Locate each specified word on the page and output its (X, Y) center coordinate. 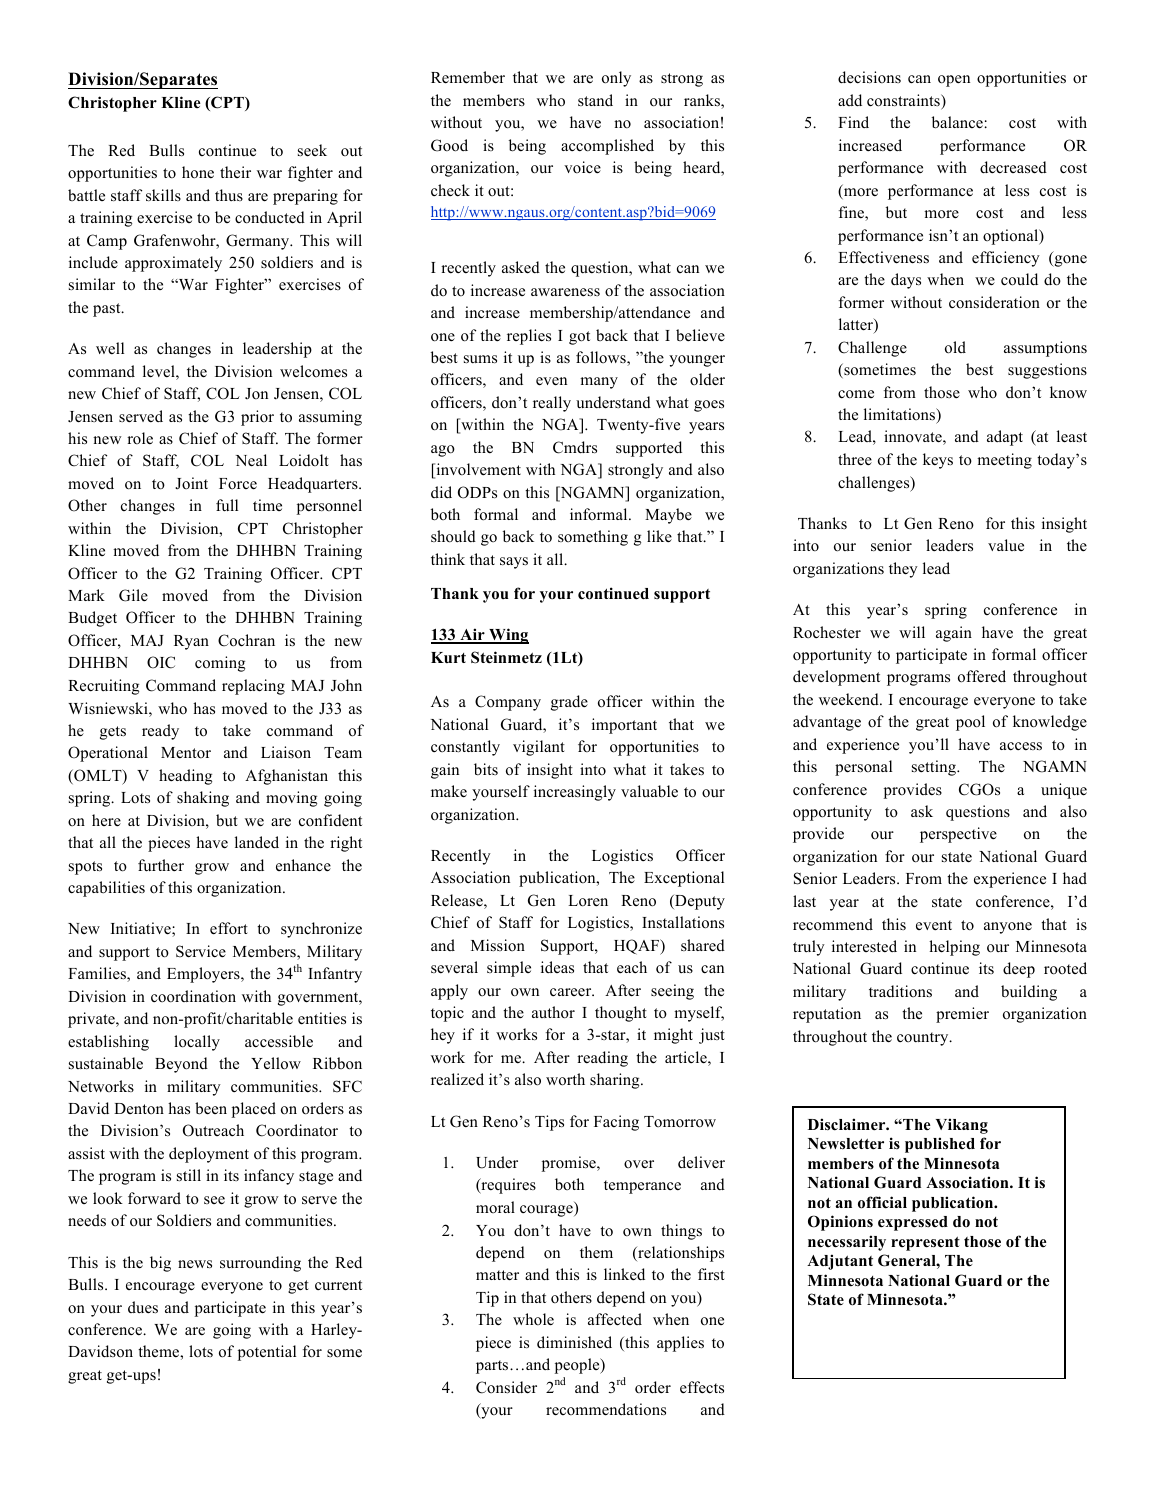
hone (198, 172)
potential (267, 1353)
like (659, 536)
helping (954, 948)
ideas (557, 967)
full (227, 505)
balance (957, 122)
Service (201, 951)
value (1006, 545)
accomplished (607, 147)
